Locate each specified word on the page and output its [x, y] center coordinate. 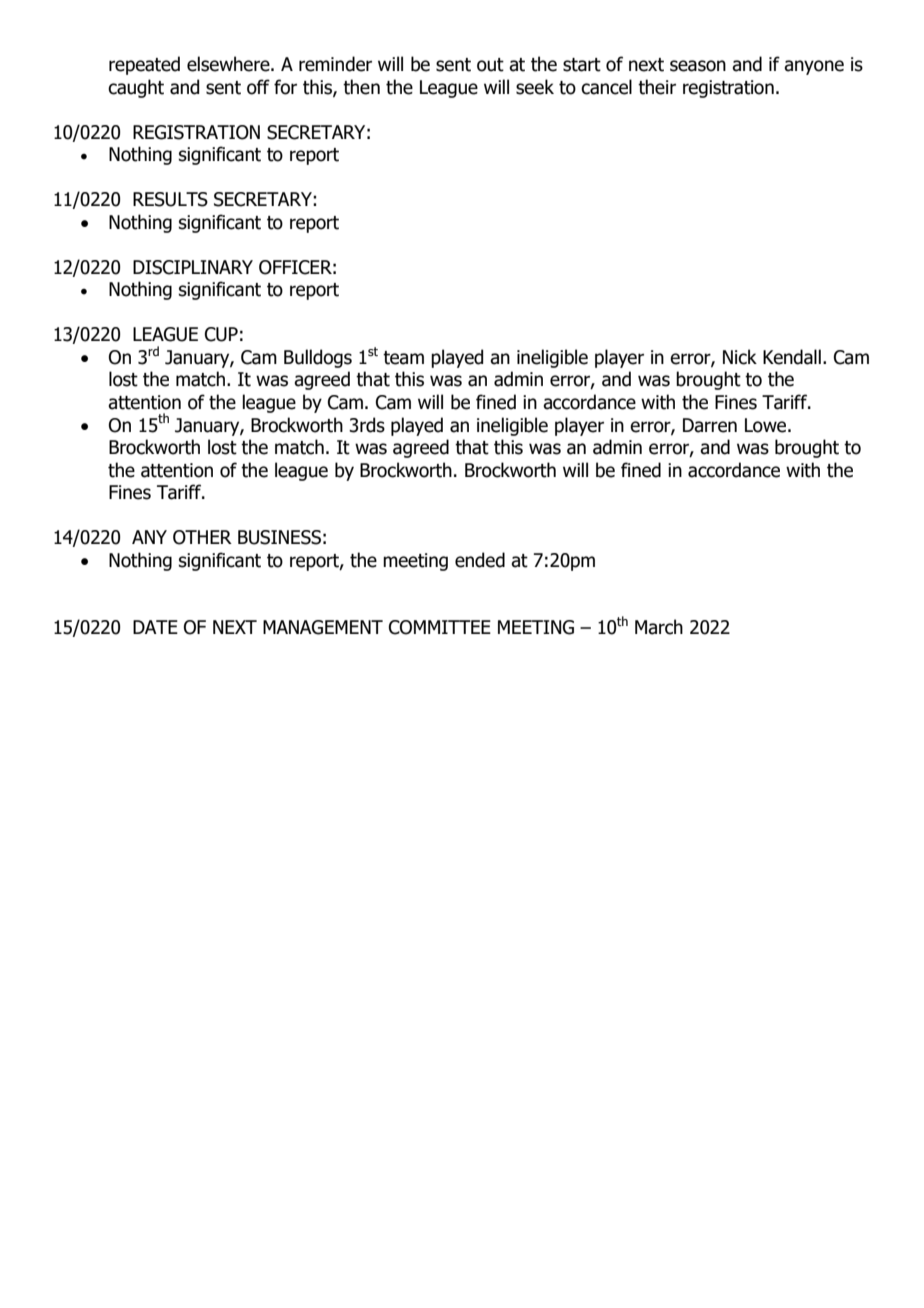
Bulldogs [318, 358]
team [403, 358]
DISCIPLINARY [193, 267]
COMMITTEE [440, 627]
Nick [740, 357]
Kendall [792, 357]
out [490, 65]
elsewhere [229, 64]
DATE [155, 627]
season [698, 66]
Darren [710, 425]
